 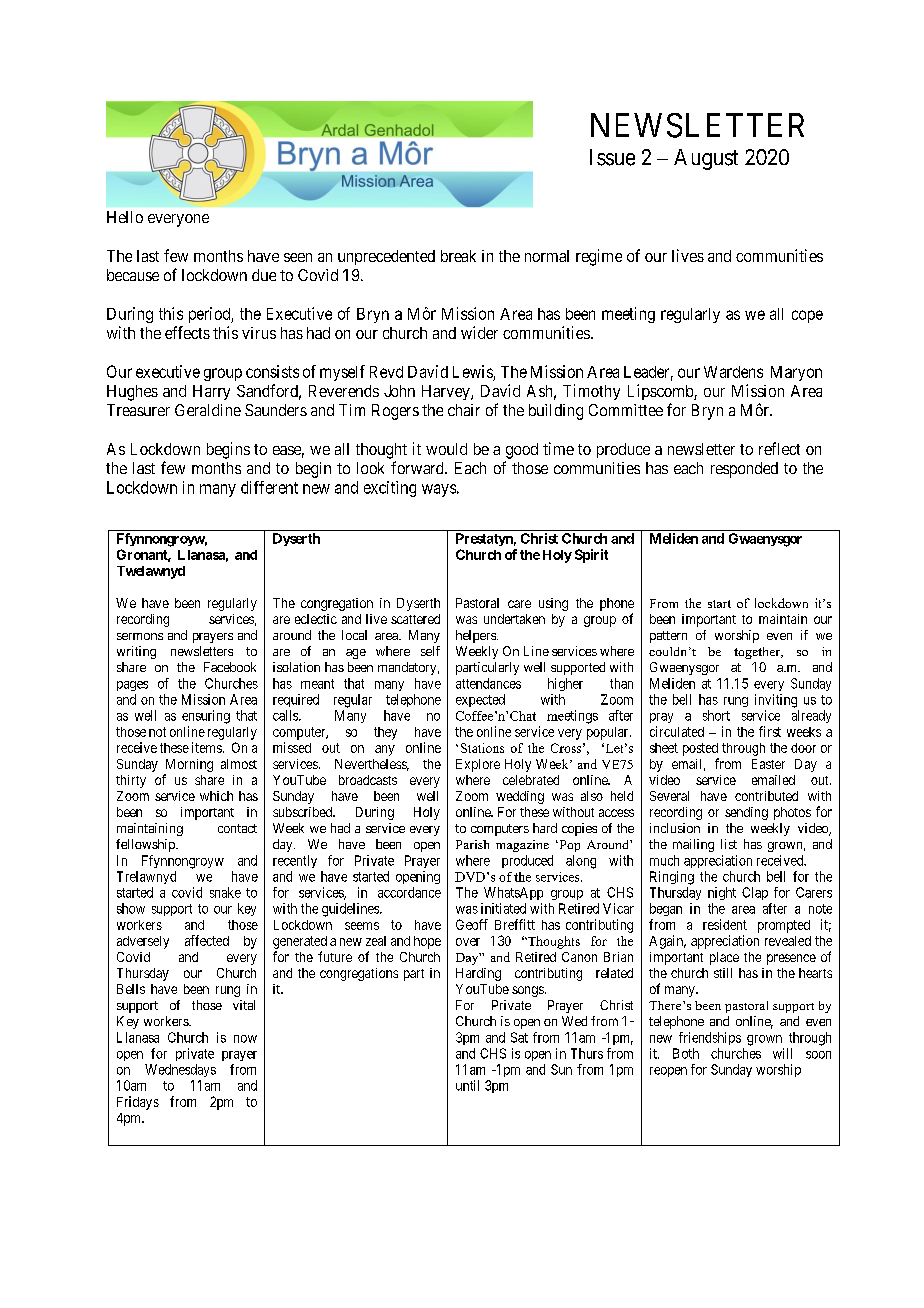 I want to click on Parish, so click(x=472, y=844).
